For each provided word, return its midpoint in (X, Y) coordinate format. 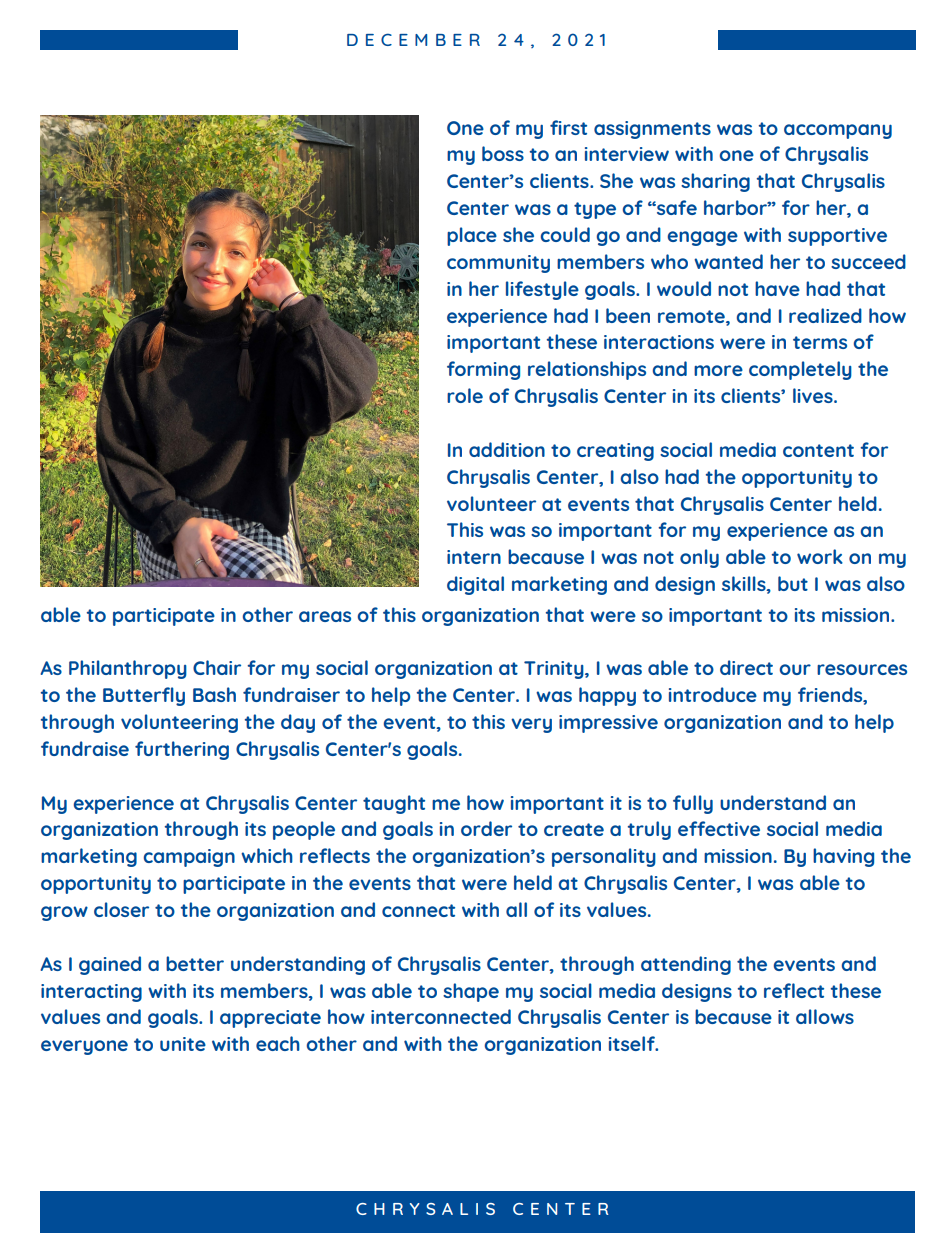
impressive (608, 724)
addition (507, 449)
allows (825, 1016)
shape (471, 992)
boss (503, 153)
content (818, 450)
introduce (713, 694)
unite (183, 1044)
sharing (715, 182)
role (465, 395)
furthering (182, 750)
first (568, 127)
